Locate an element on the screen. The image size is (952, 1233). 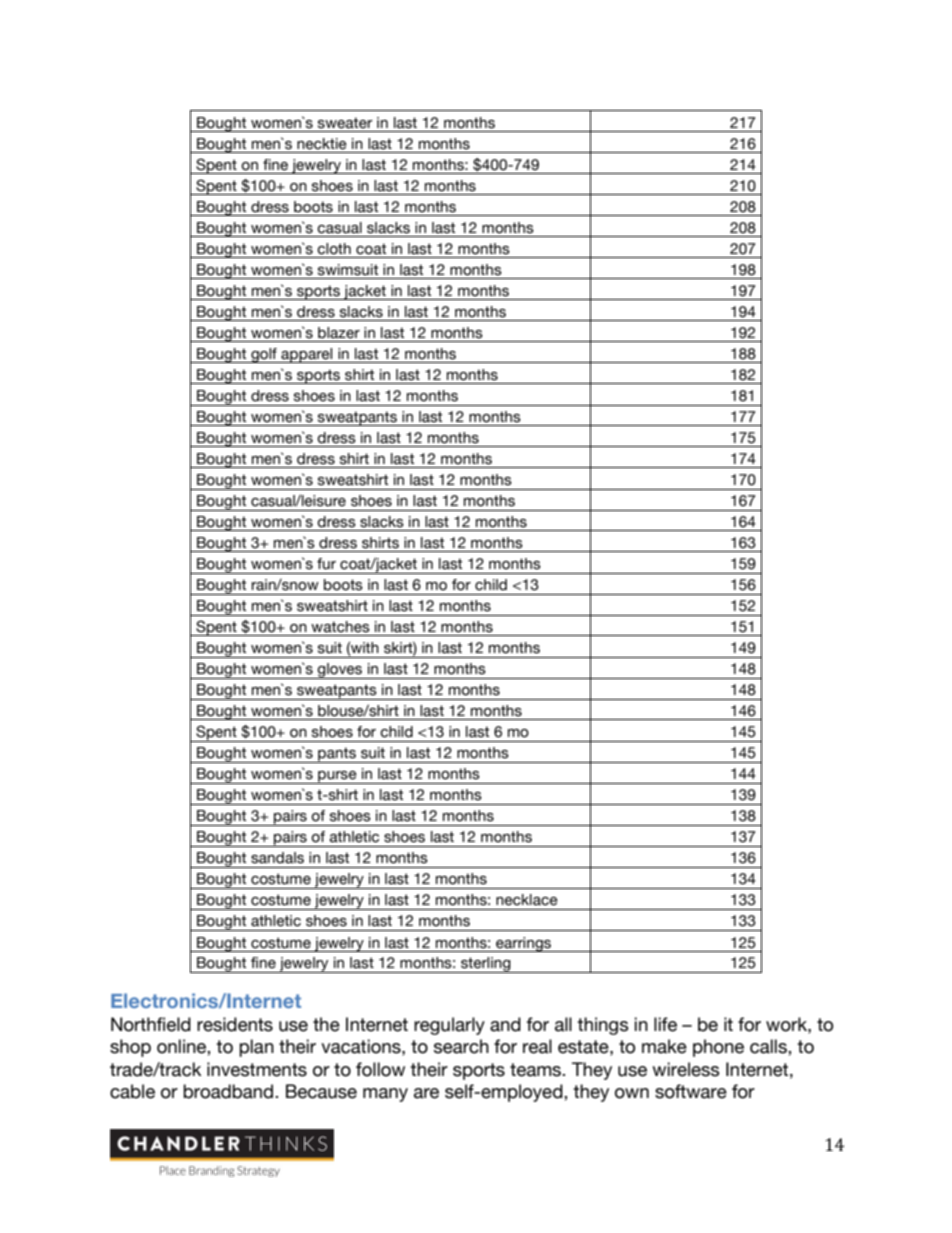
blazer is located at coordinates (339, 333).
